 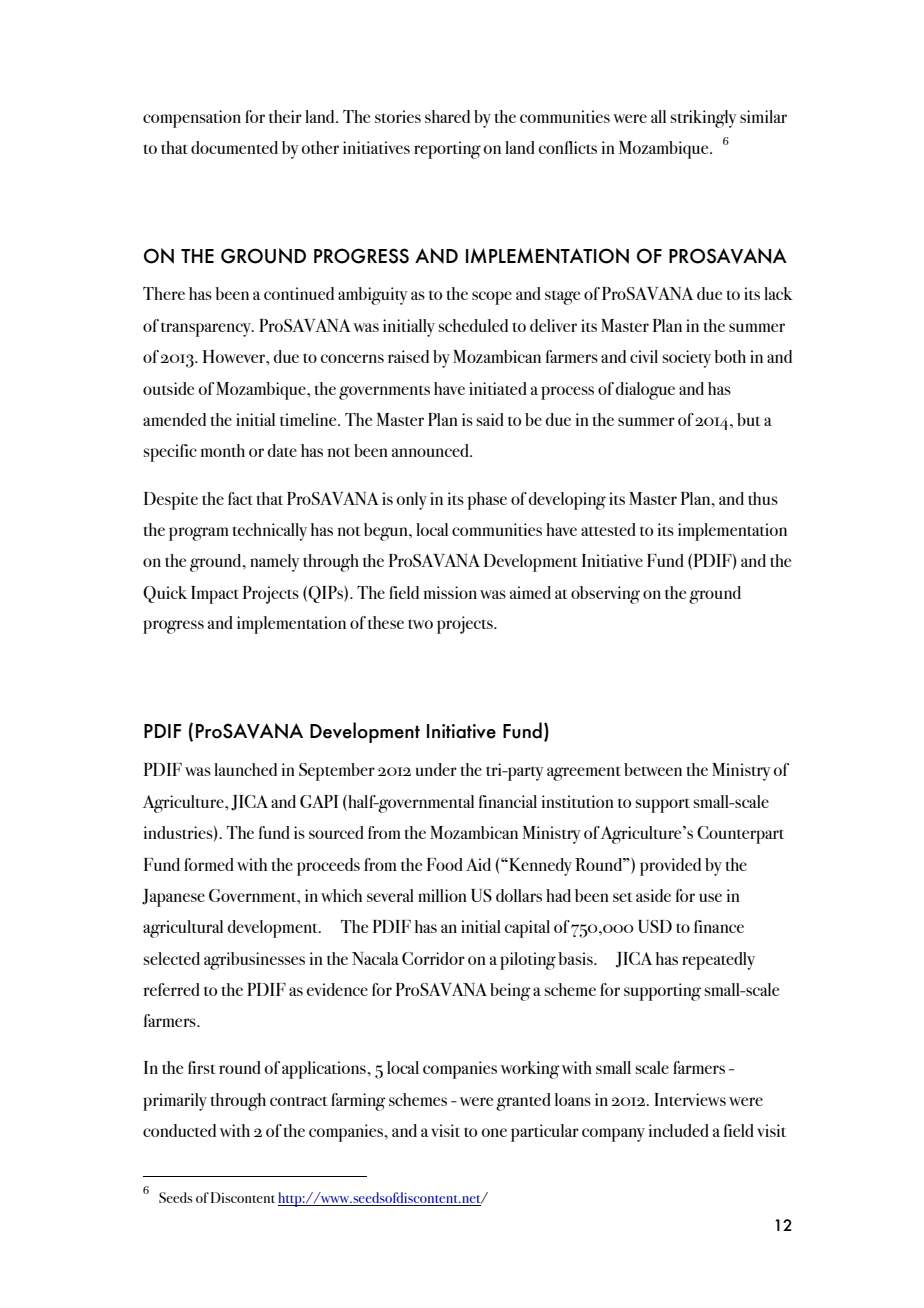 What do you see at coordinates (209, 864) in the screenshot?
I see `formed` at bounding box center [209, 864].
